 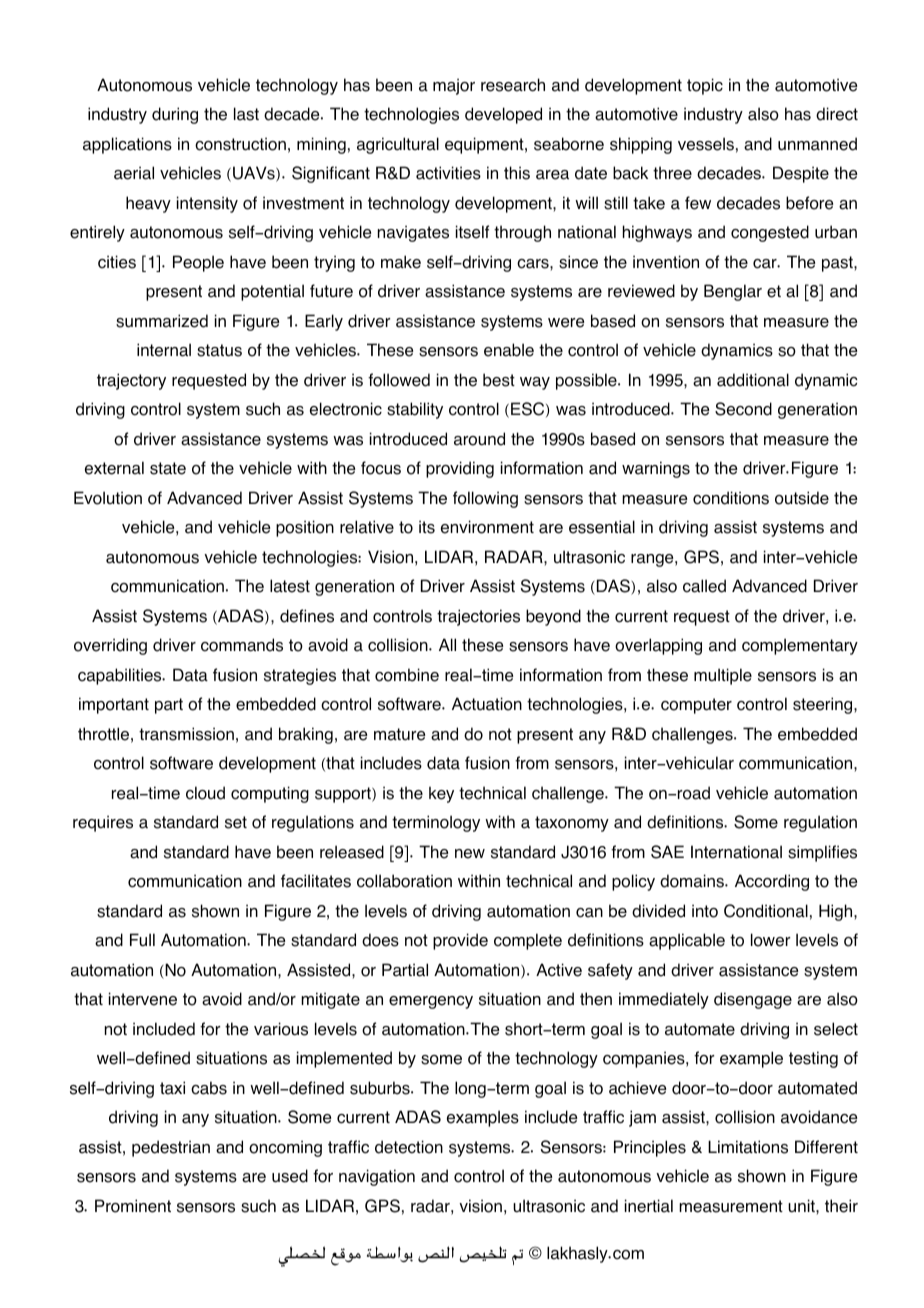 I want to click on new, so click(x=470, y=854).
